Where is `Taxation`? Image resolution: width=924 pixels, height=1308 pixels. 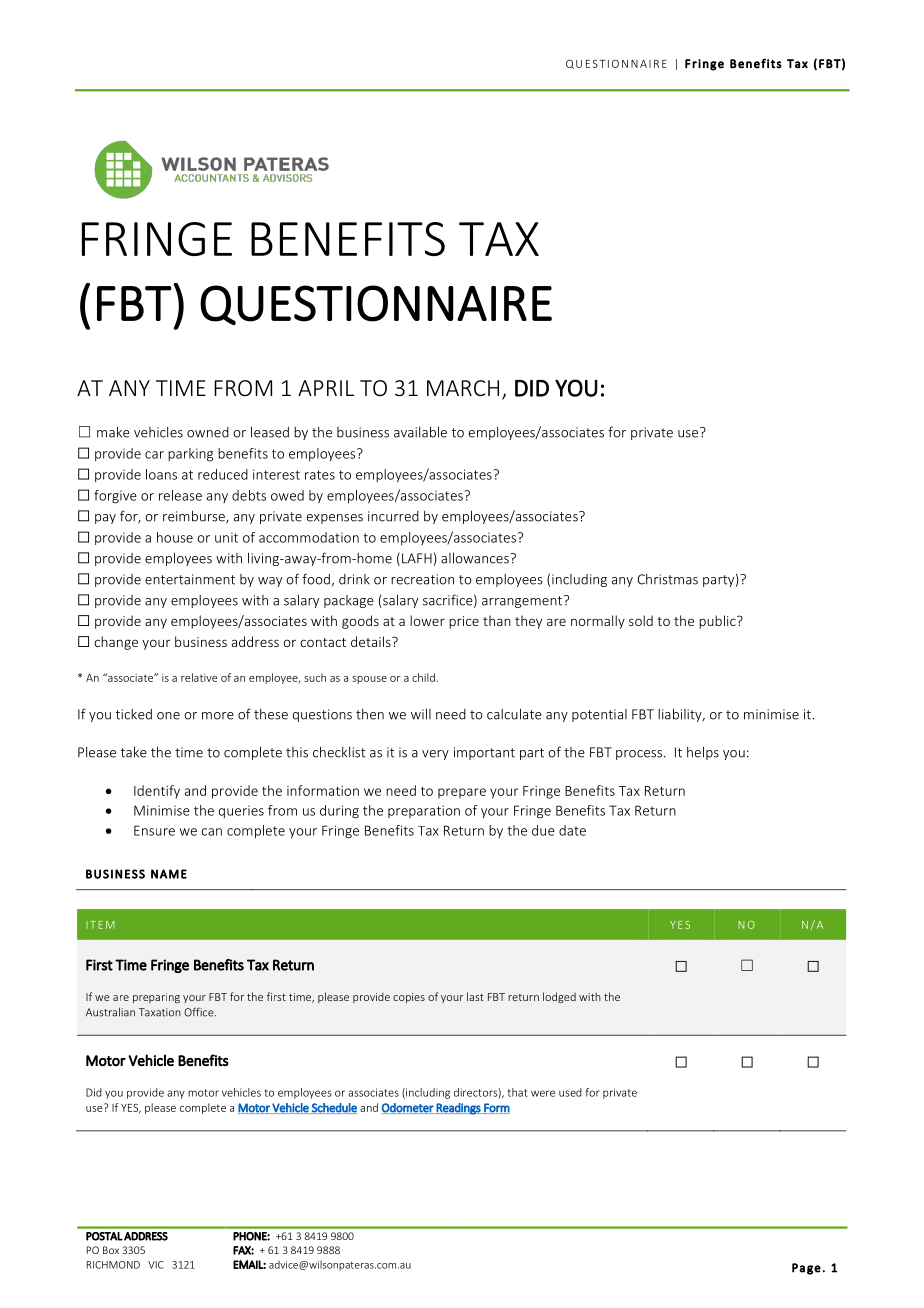
Taxation is located at coordinates (160, 1012).
